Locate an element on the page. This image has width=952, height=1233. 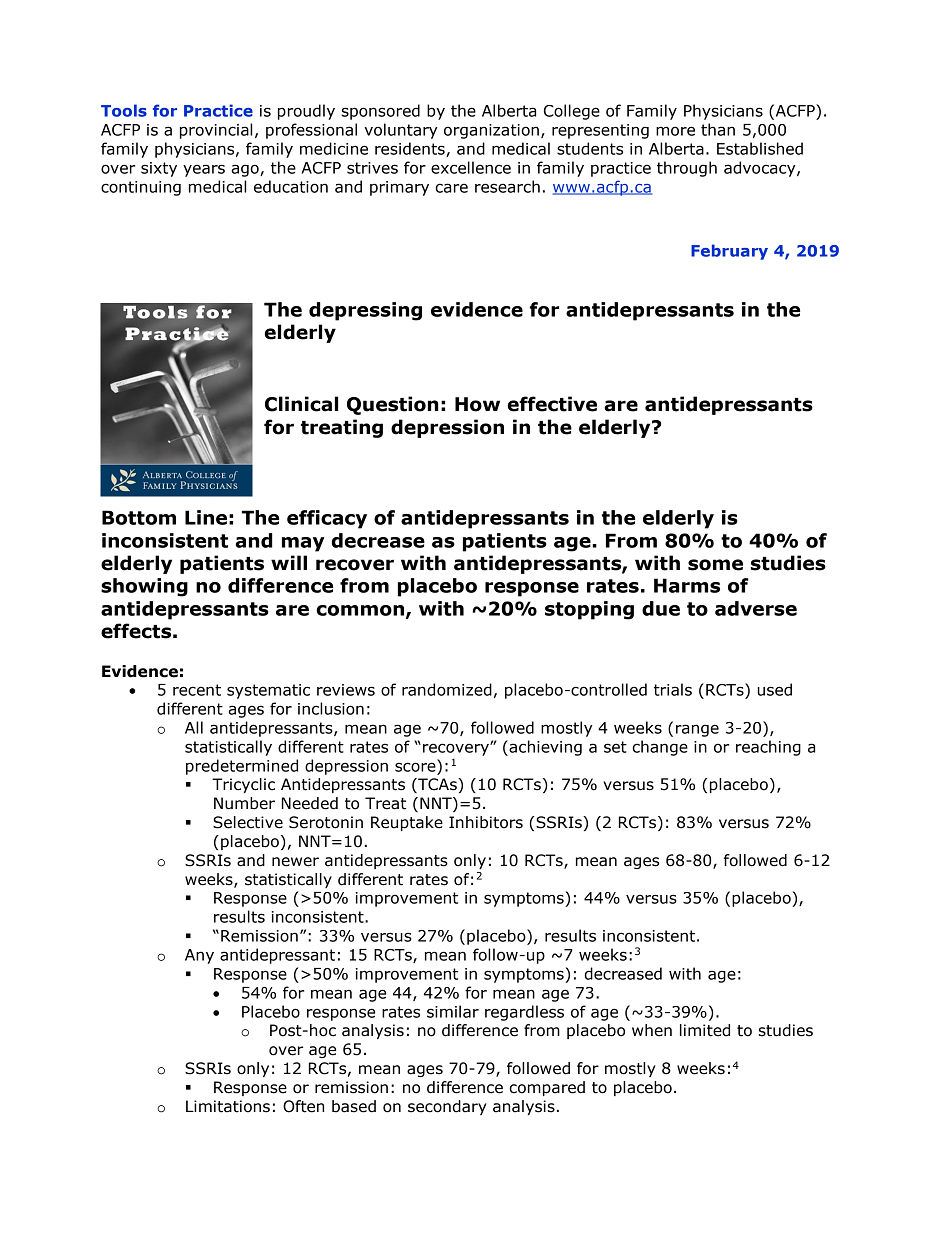
Limitations is located at coordinates (228, 1106).
